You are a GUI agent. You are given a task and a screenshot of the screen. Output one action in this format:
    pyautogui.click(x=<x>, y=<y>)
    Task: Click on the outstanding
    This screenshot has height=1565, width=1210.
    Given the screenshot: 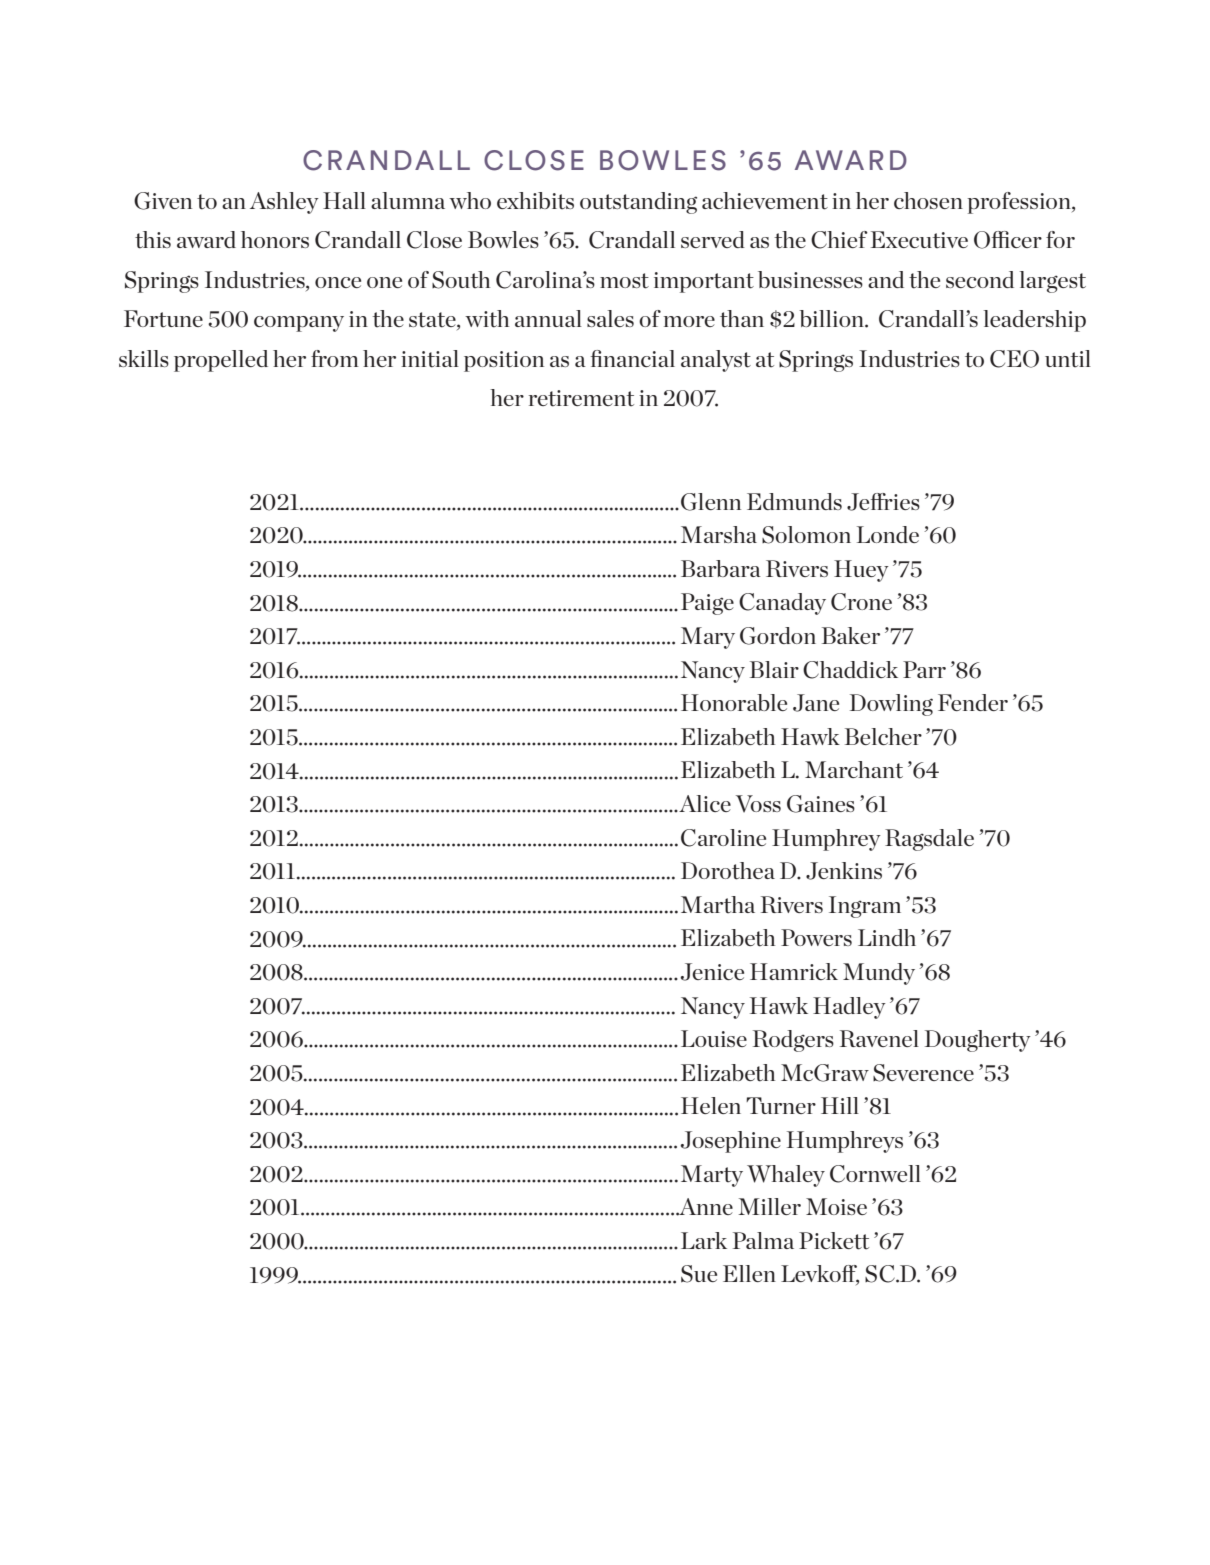 What is the action you would take?
    pyautogui.click(x=638, y=203)
